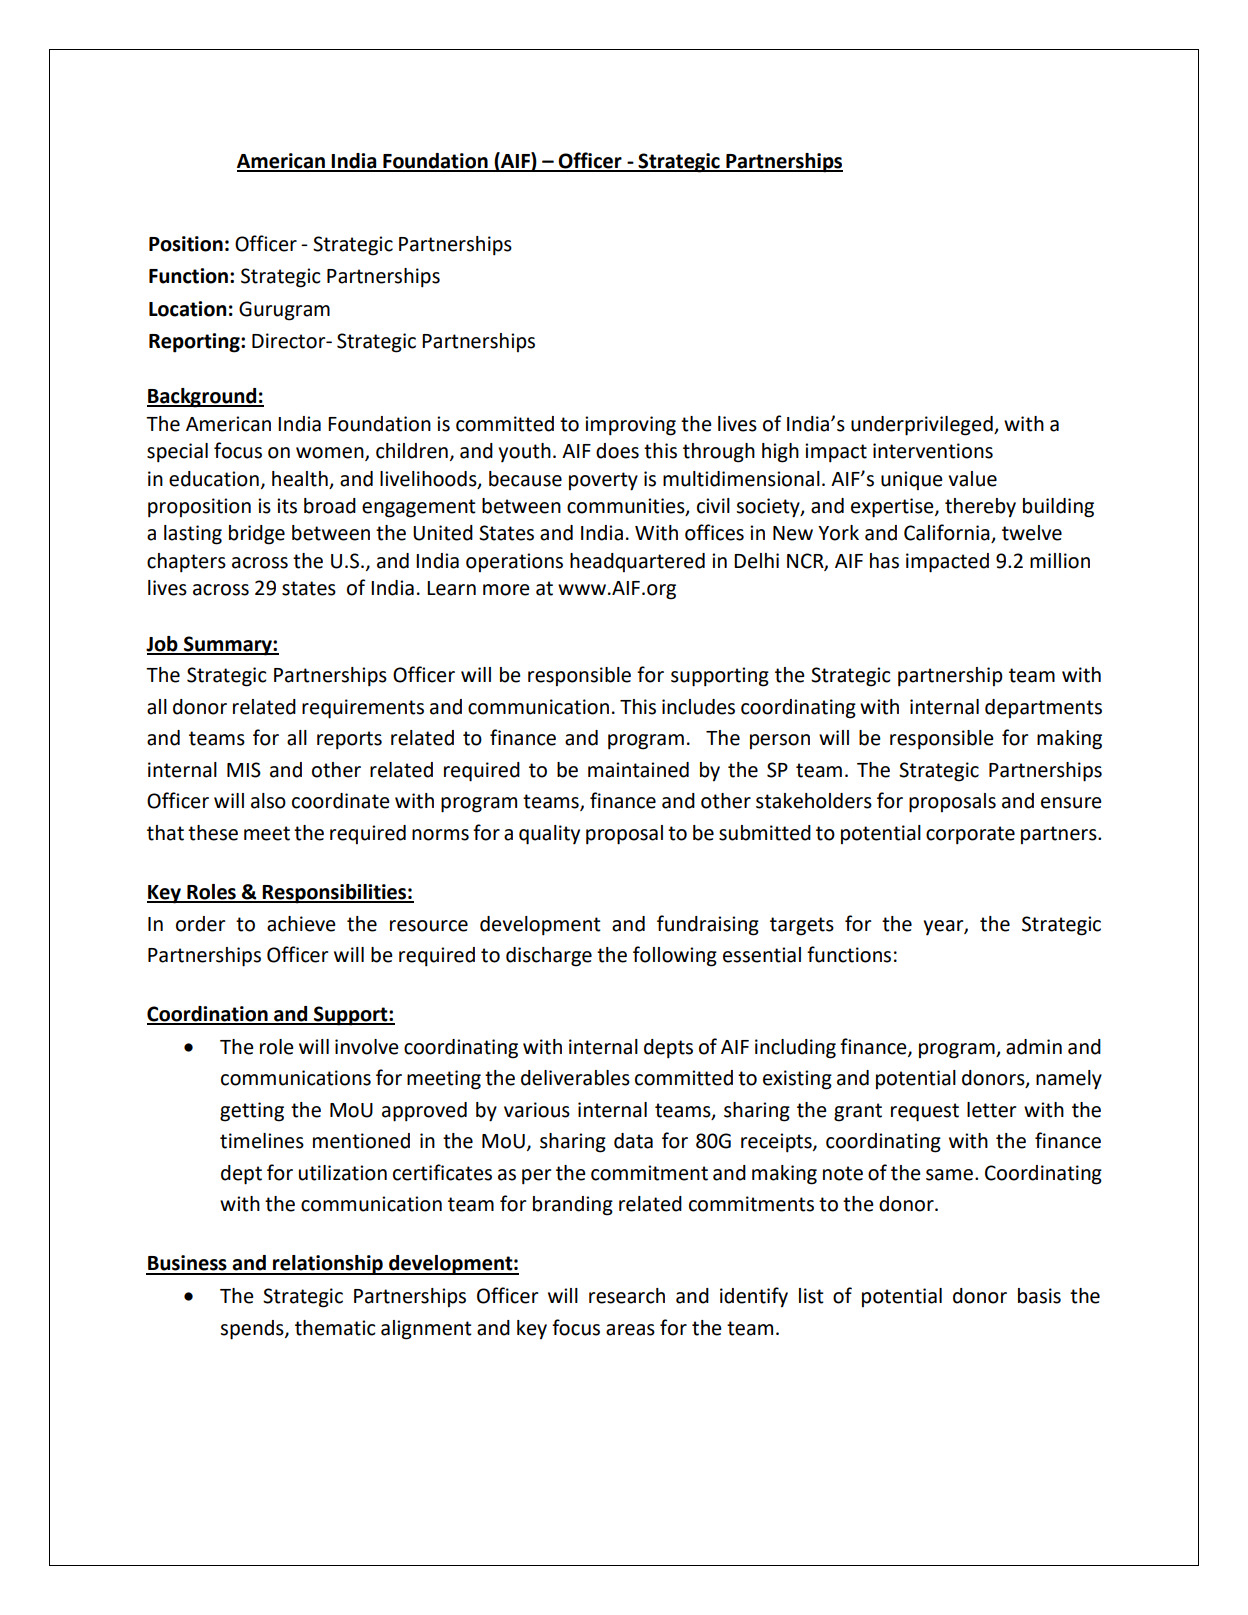 The width and height of the screenshot is (1248, 1615). Describe the element at coordinates (268, 801) in the screenshot. I see `also` at that location.
